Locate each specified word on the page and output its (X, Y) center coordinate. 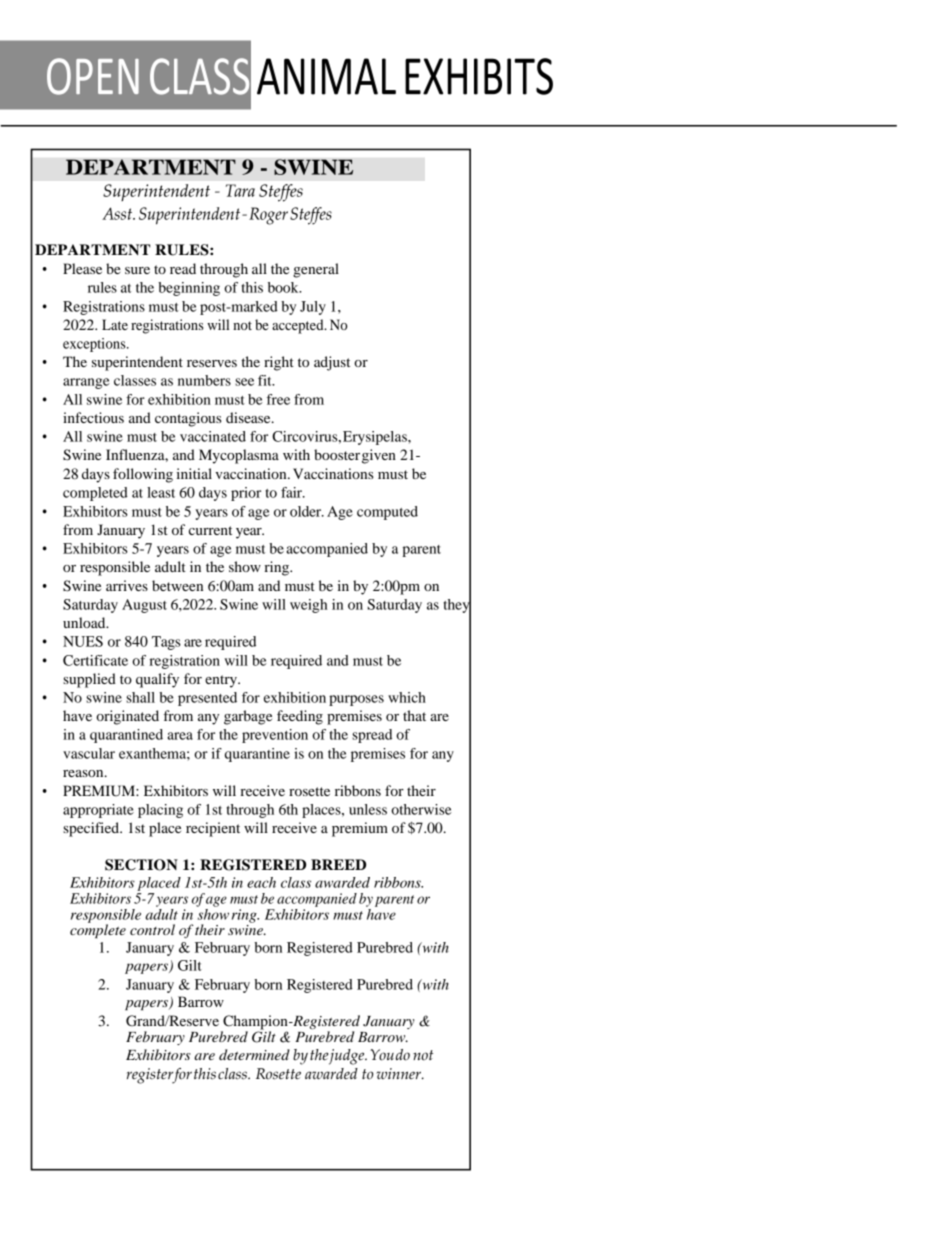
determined (254, 1054)
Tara (240, 190)
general (316, 270)
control (152, 929)
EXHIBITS (479, 76)
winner (399, 1073)
